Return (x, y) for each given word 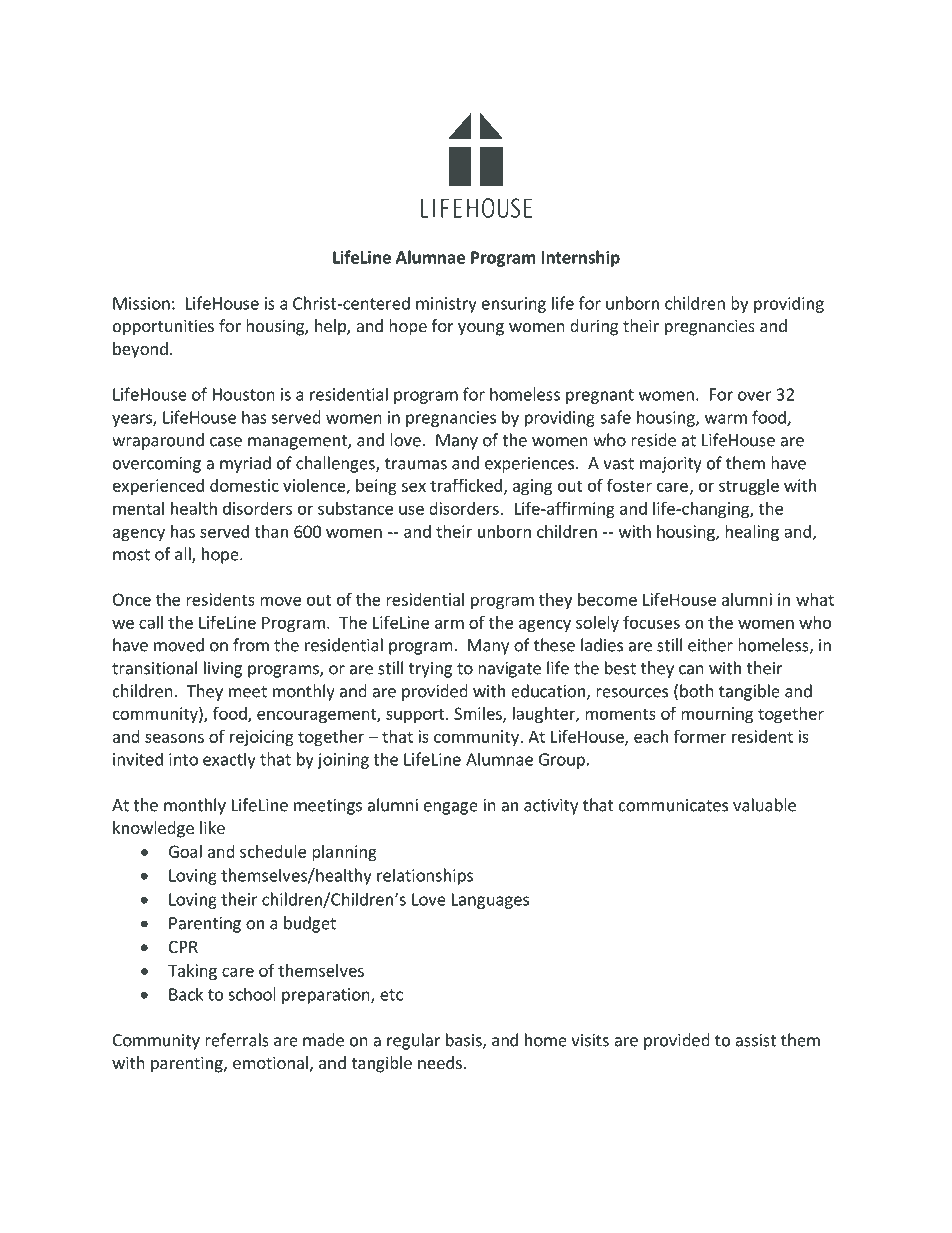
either (710, 645)
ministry (446, 305)
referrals (237, 1040)
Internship (581, 258)
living (223, 669)
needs (440, 1062)
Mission (141, 303)
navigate (509, 670)
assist (755, 1040)
